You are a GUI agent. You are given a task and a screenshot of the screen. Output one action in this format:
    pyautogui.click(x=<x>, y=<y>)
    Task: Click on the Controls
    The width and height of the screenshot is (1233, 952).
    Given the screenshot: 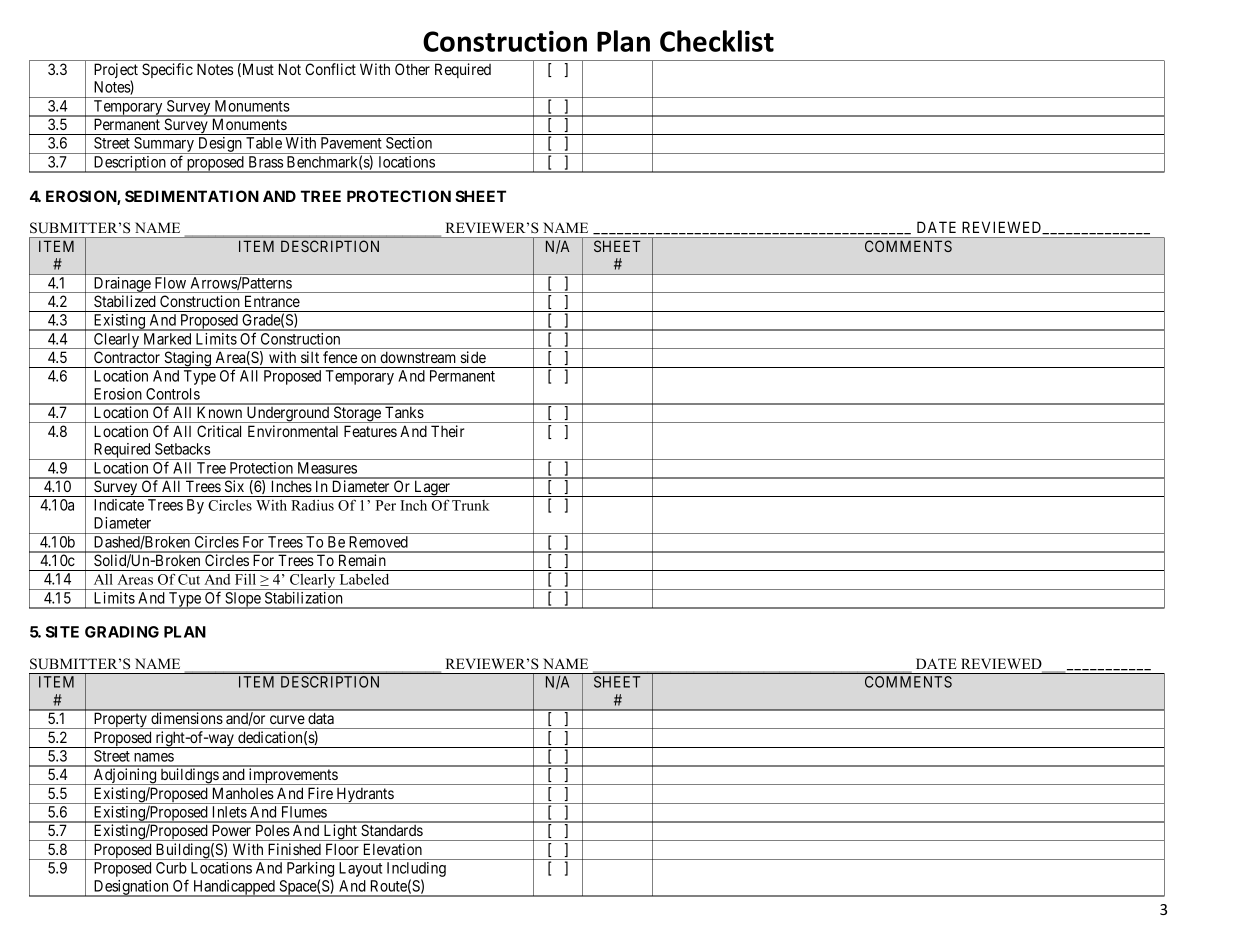 What is the action you would take?
    pyautogui.click(x=173, y=394)
